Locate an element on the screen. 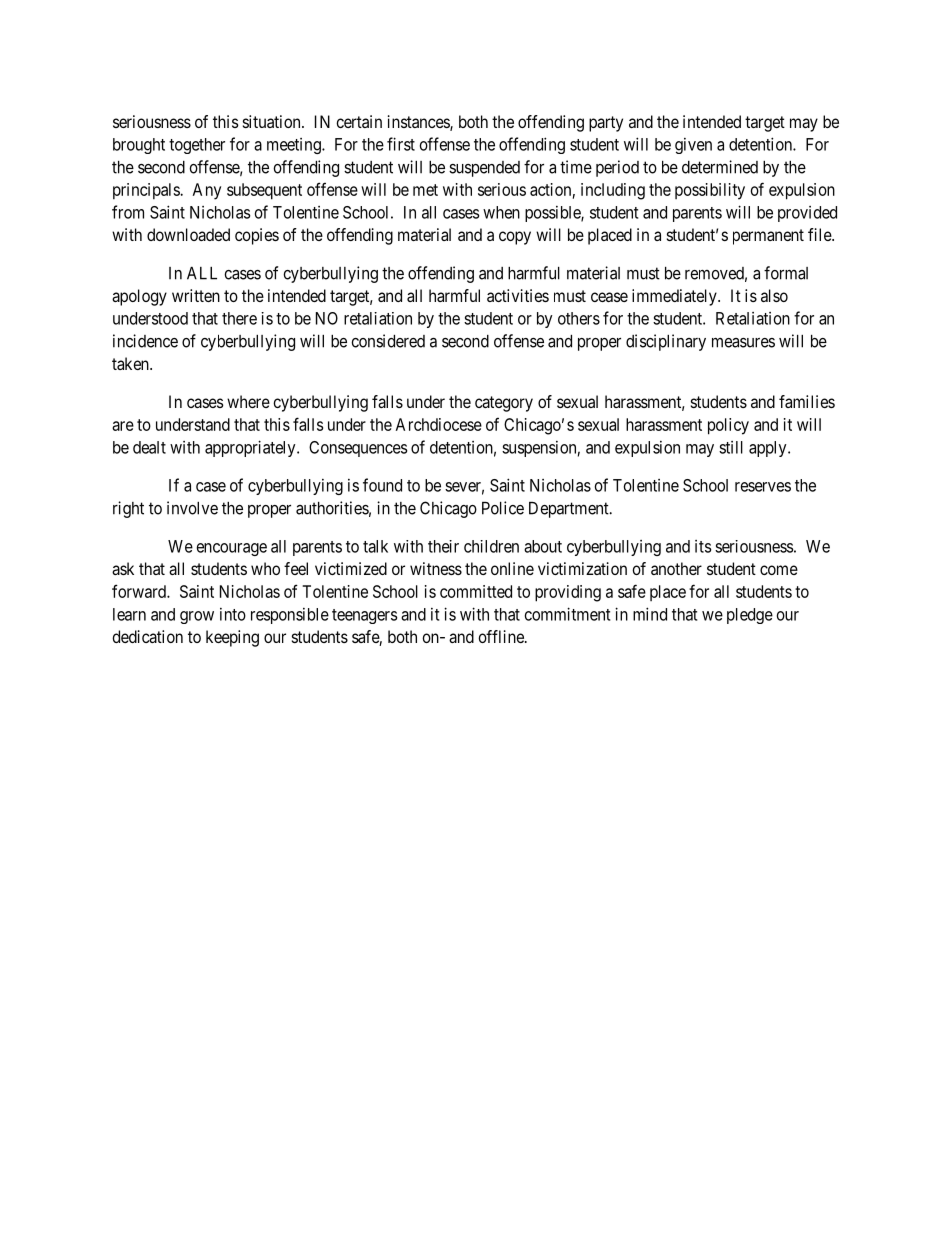 This screenshot has height=1233, width=952. involve is located at coordinates (192, 508).
